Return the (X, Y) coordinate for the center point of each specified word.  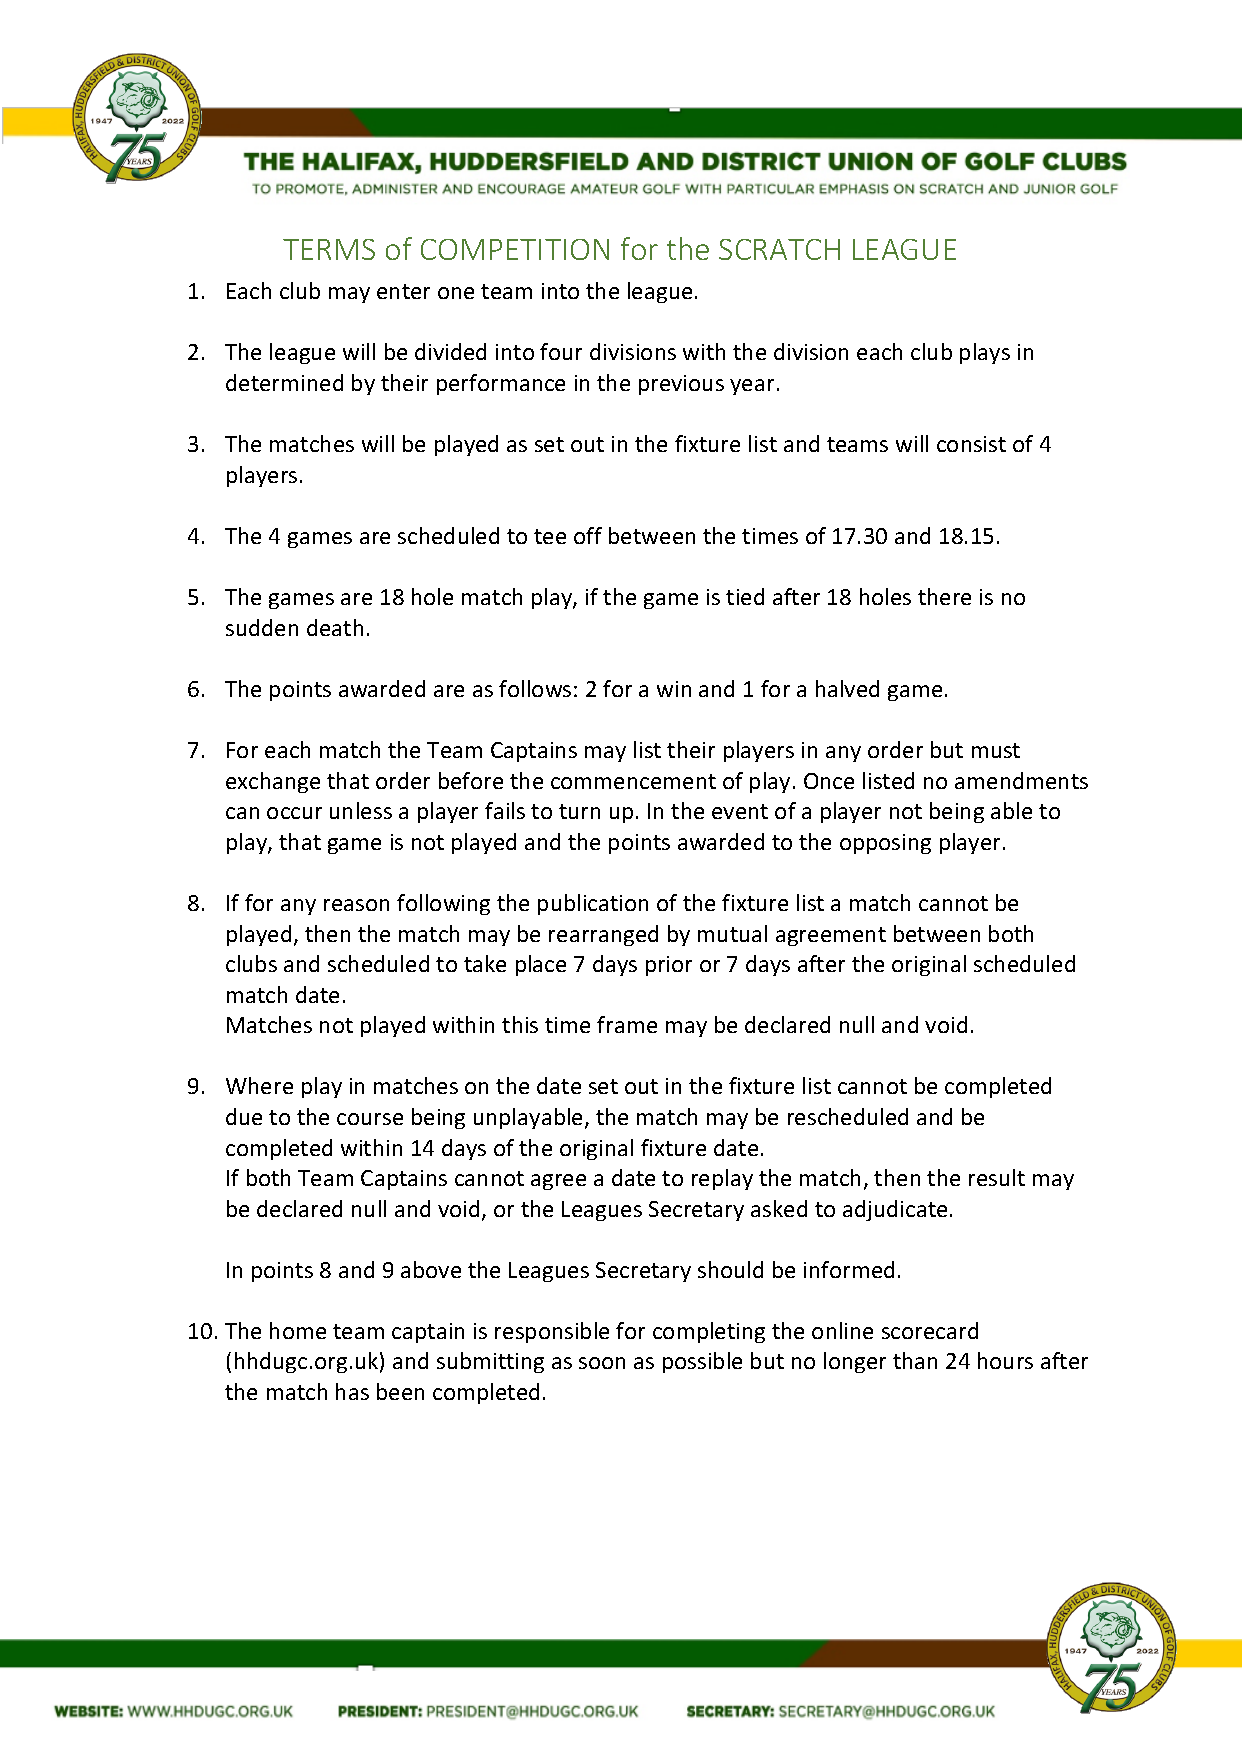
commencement (633, 781)
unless (361, 810)
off (588, 535)
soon (602, 1363)
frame (627, 1024)
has (352, 1391)
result (997, 1177)
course (370, 1119)
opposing (885, 844)
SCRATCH (779, 249)
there (944, 596)
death (335, 627)
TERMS (329, 249)
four (561, 351)
